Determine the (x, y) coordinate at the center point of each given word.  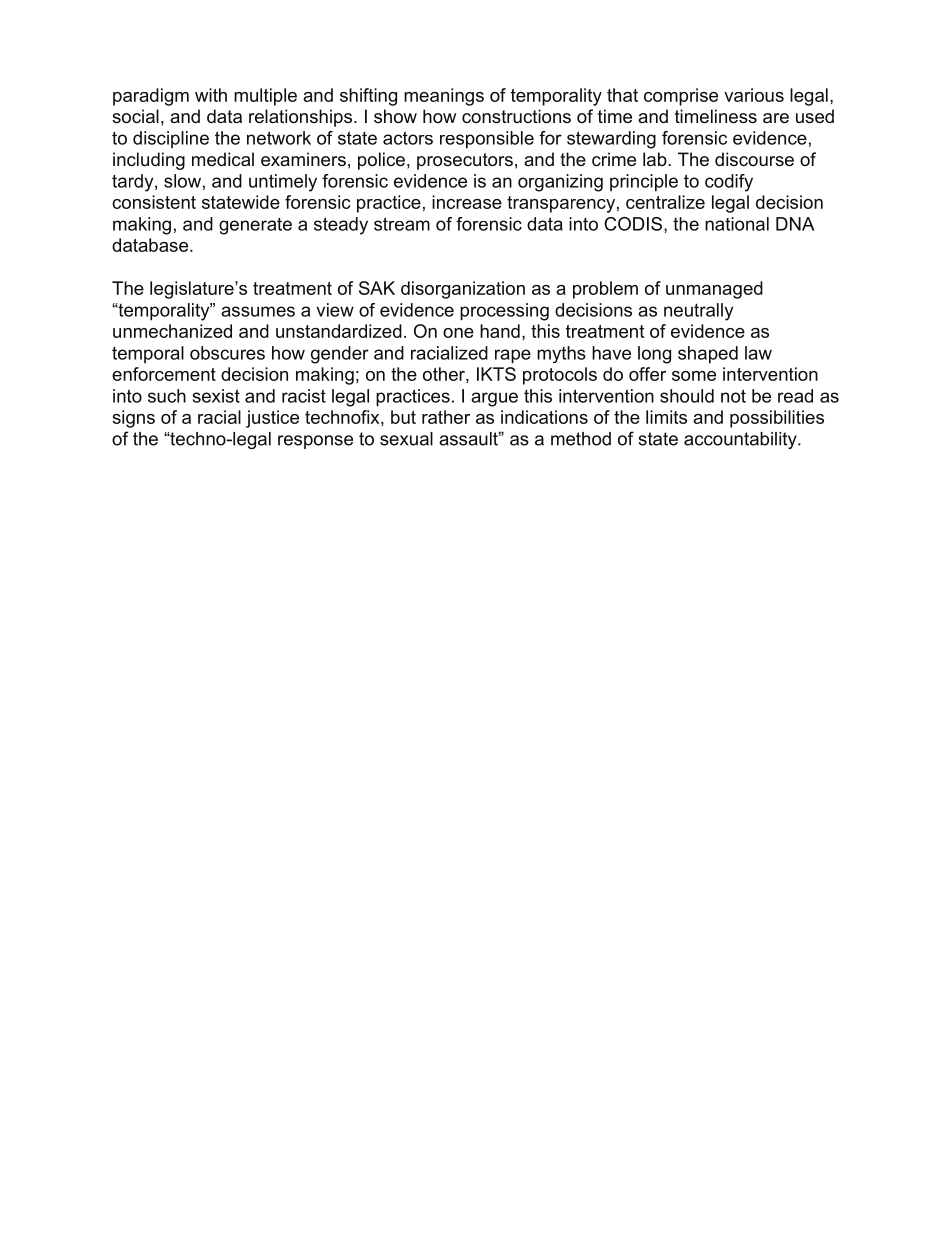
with (211, 95)
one (458, 333)
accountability (741, 440)
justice (272, 419)
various (754, 95)
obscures (227, 353)
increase (467, 202)
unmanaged (714, 290)
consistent (154, 202)
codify (729, 183)
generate (255, 226)
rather (446, 417)
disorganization (463, 290)
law (758, 353)
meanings (444, 97)
